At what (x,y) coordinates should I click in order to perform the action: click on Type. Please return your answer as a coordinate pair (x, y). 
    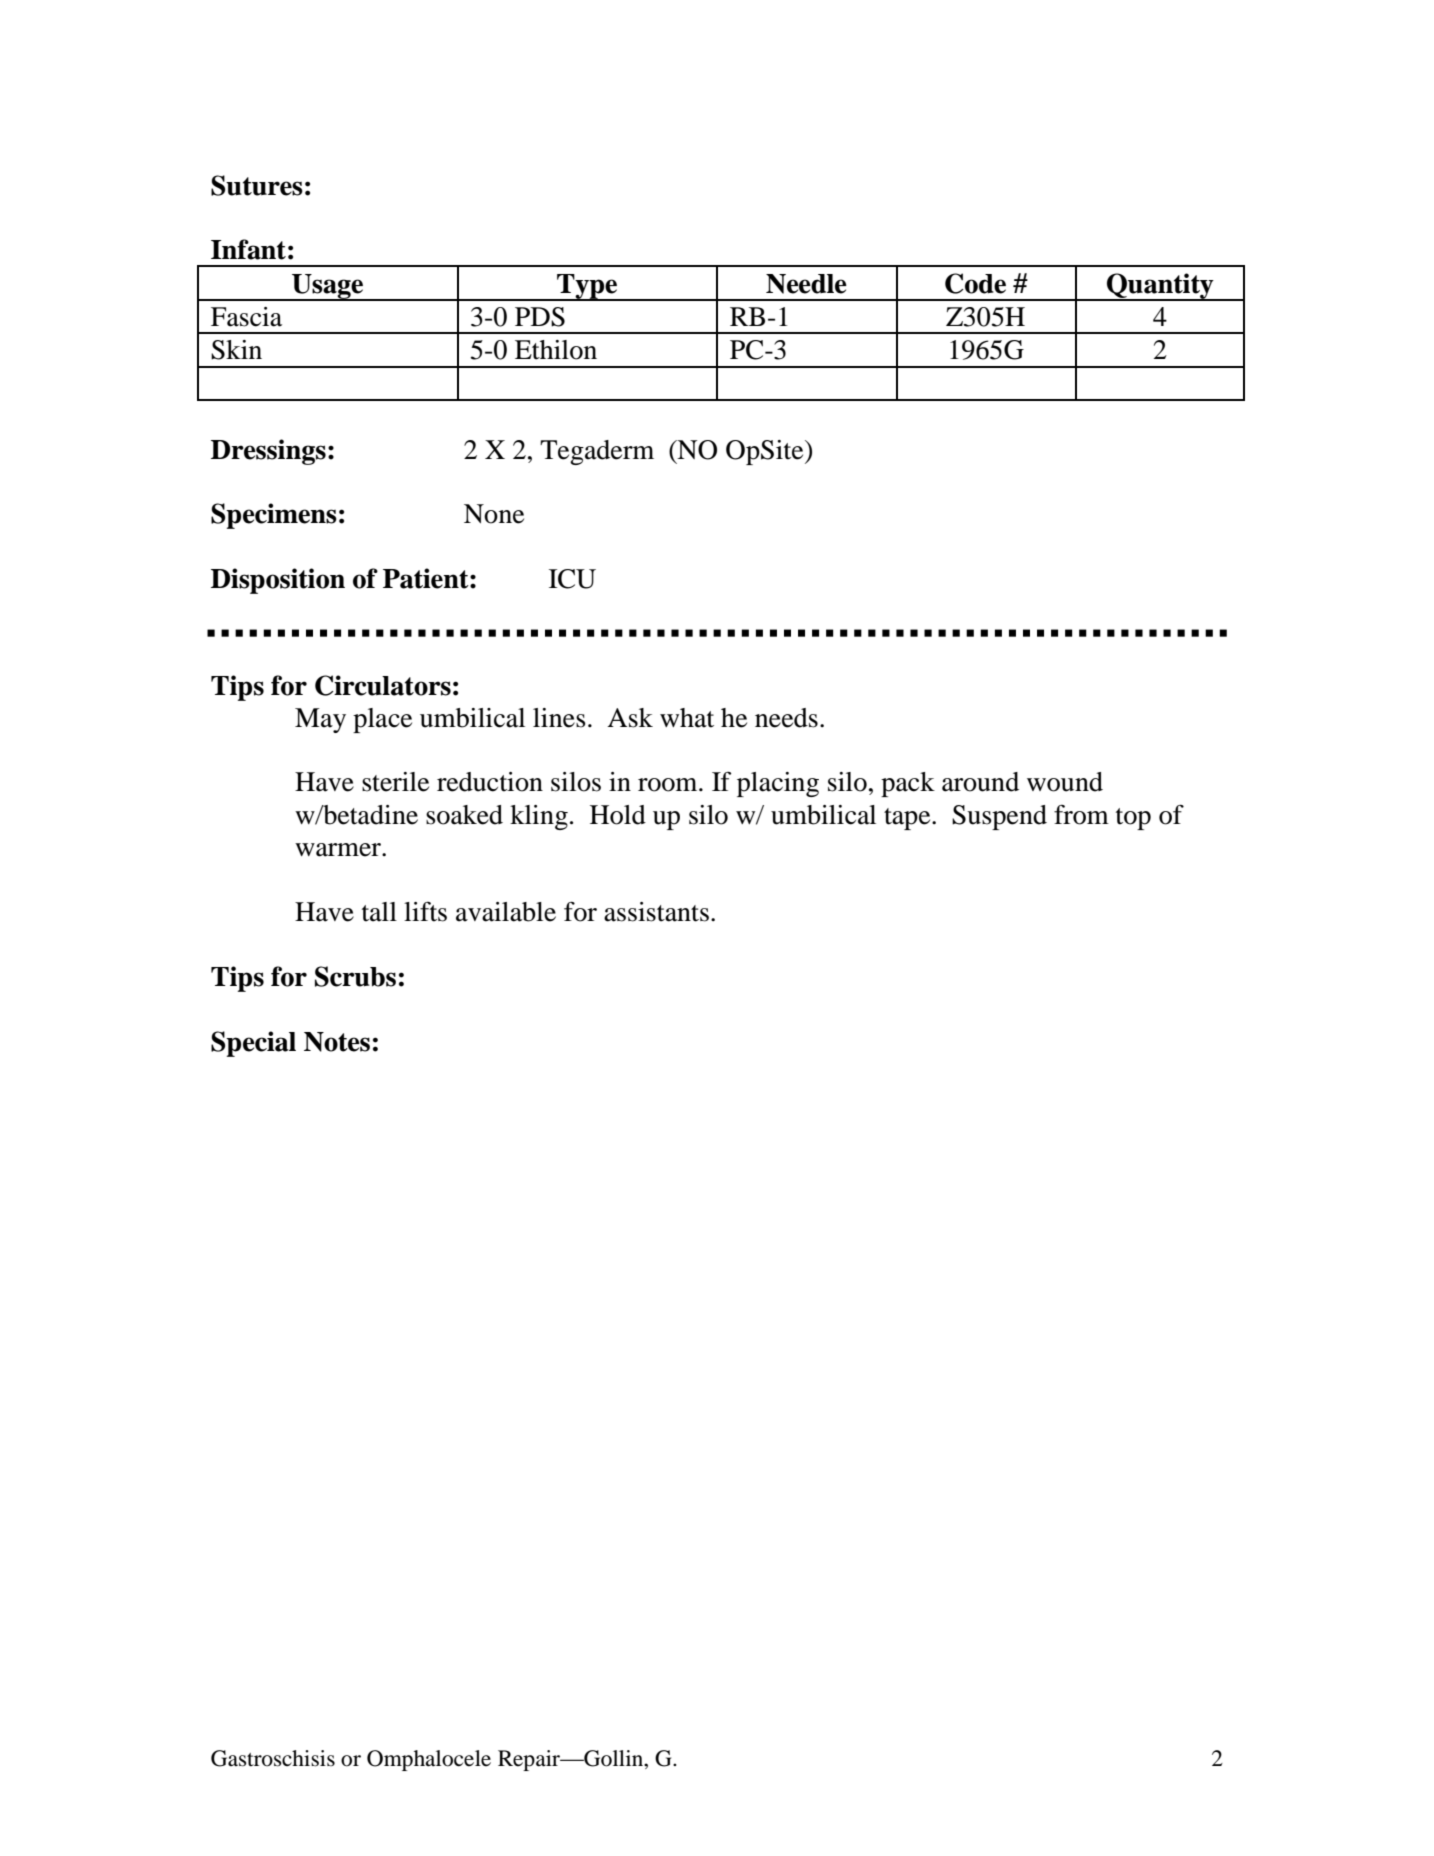
    Looking at the image, I should click on (587, 287).
